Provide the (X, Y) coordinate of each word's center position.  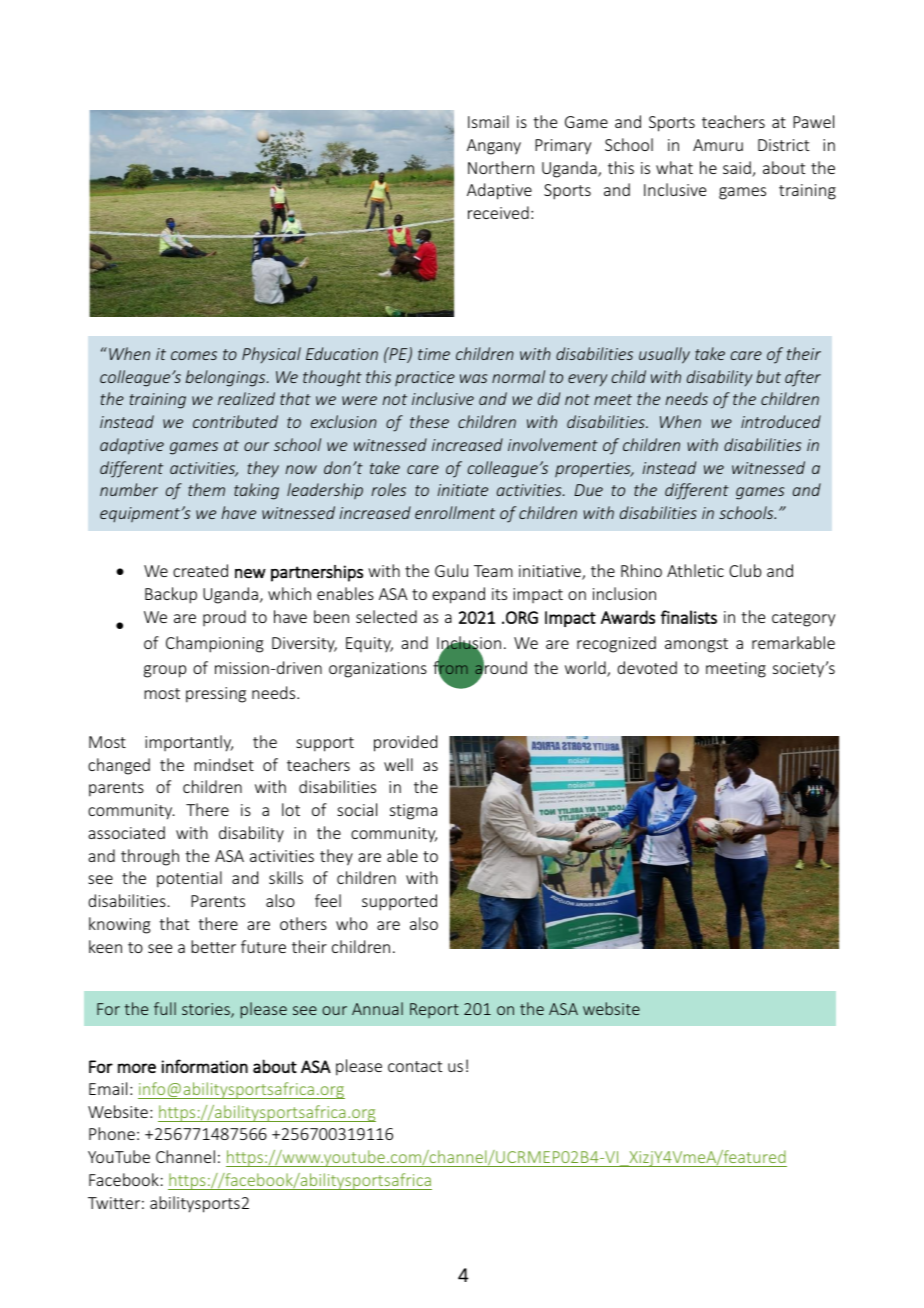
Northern (501, 167)
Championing (215, 644)
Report (434, 1010)
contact (415, 1066)
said (738, 169)
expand (458, 595)
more (137, 1068)
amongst (696, 645)
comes (194, 355)
